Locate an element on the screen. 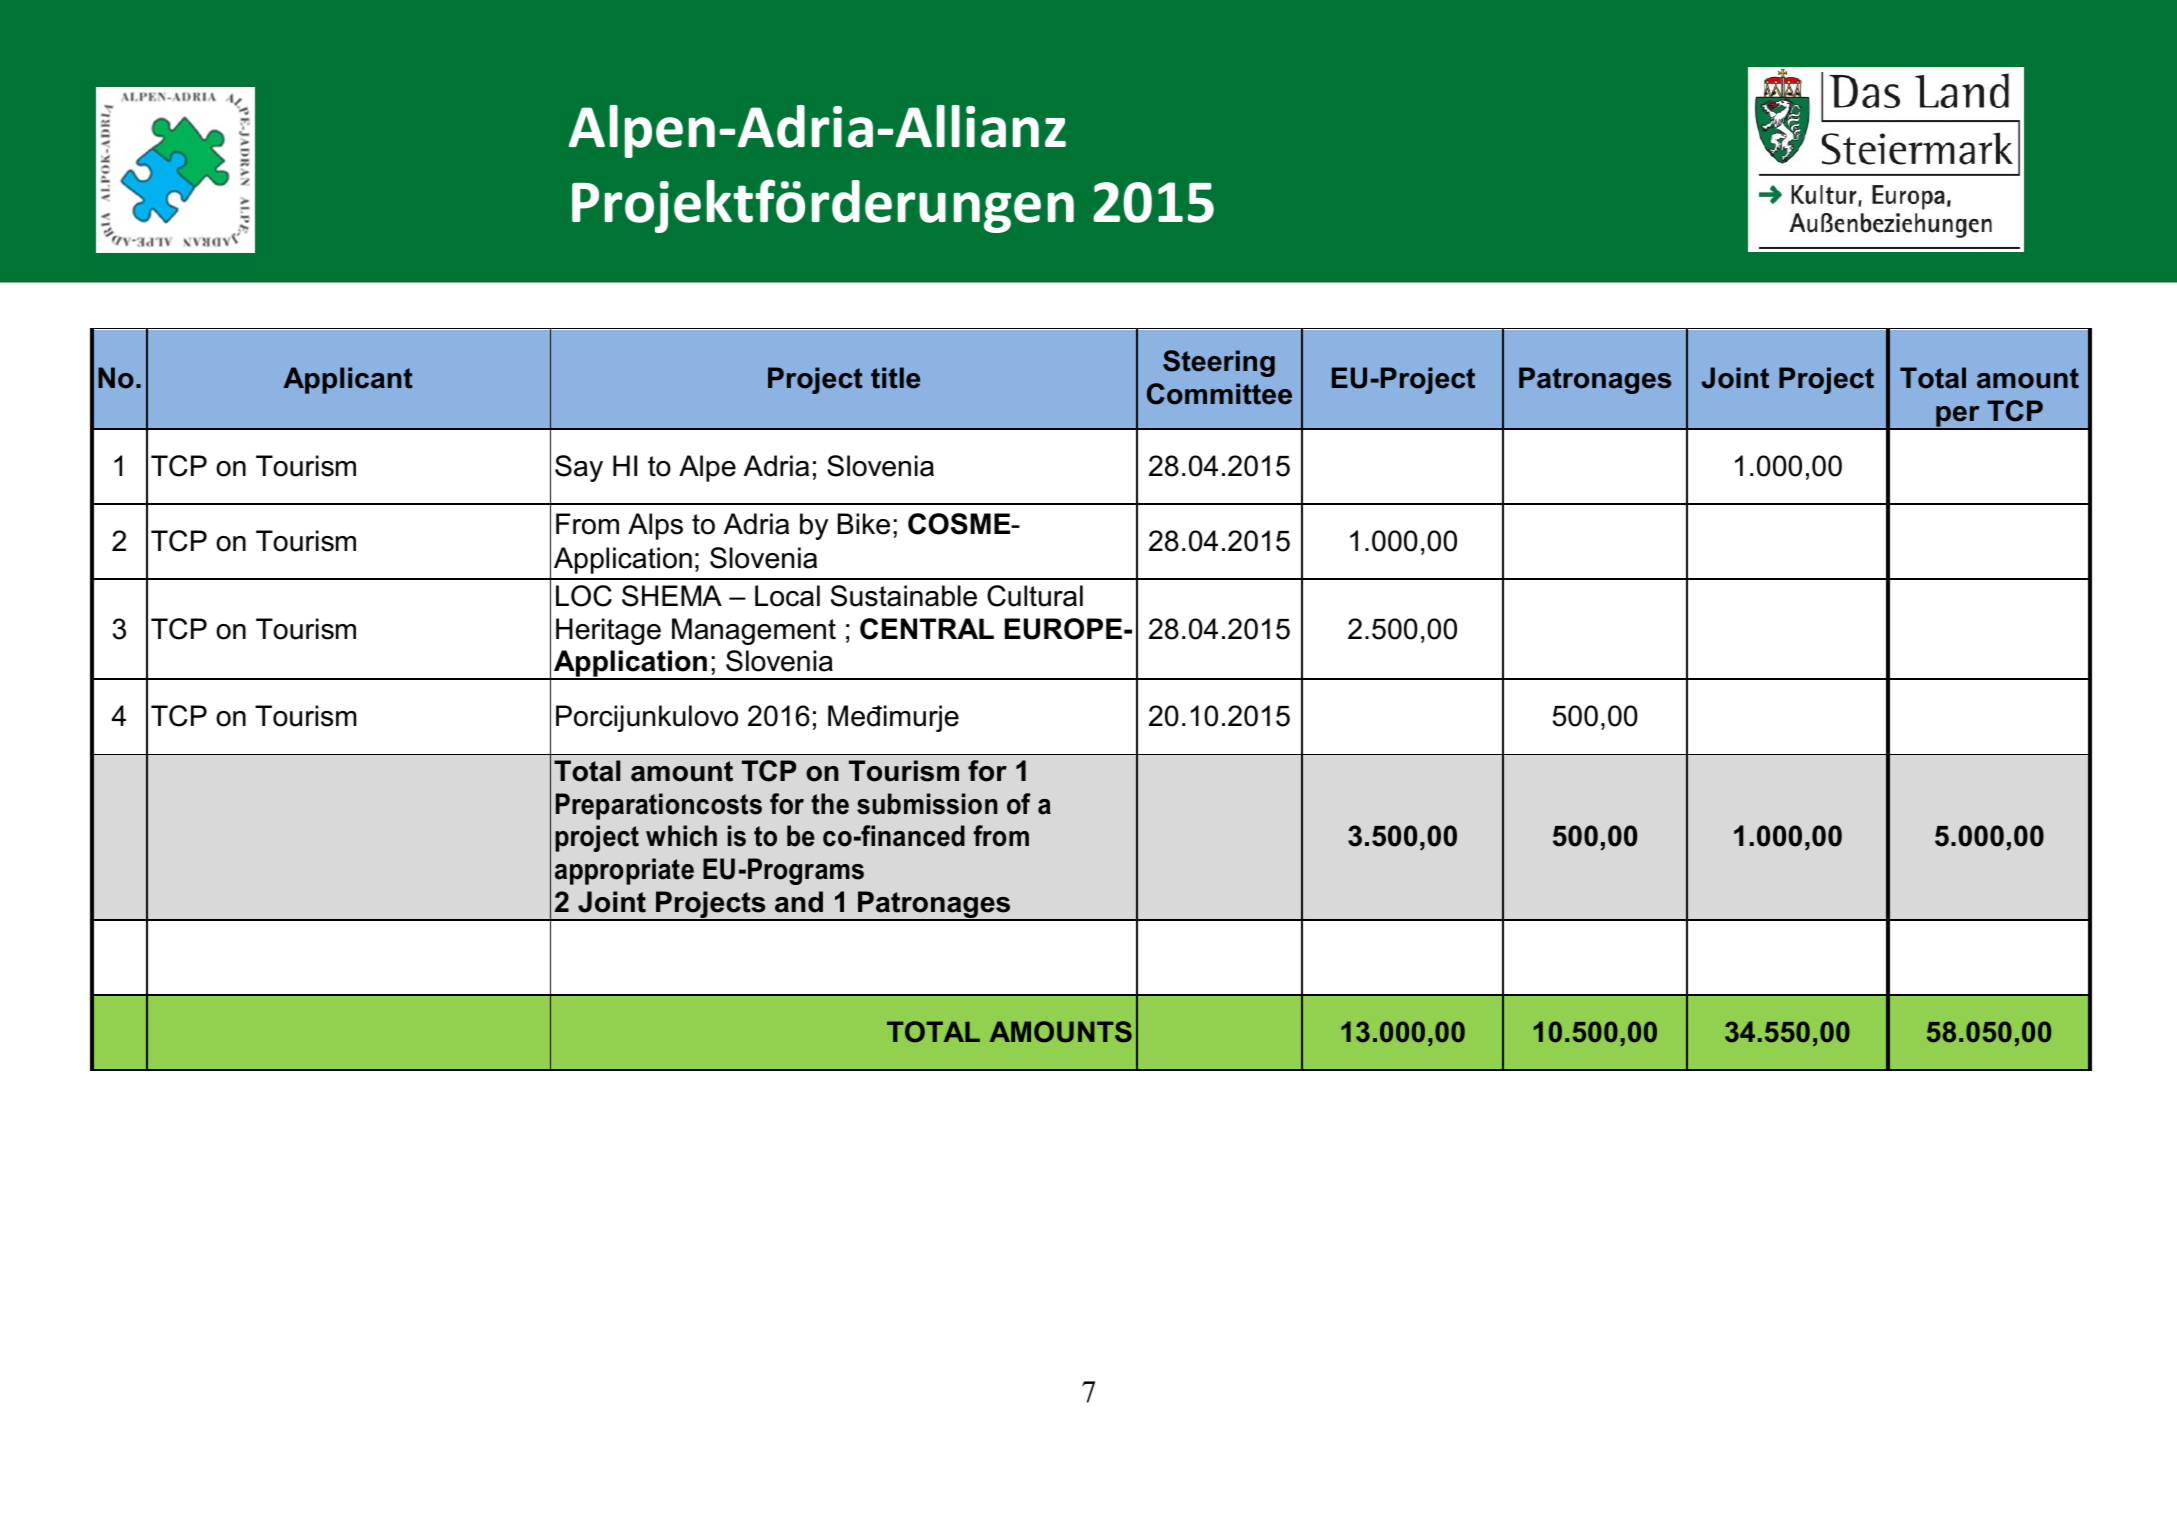 The height and width of the screenshot is (1539, 2177). Committee is located at coordinates (1219, 394).
